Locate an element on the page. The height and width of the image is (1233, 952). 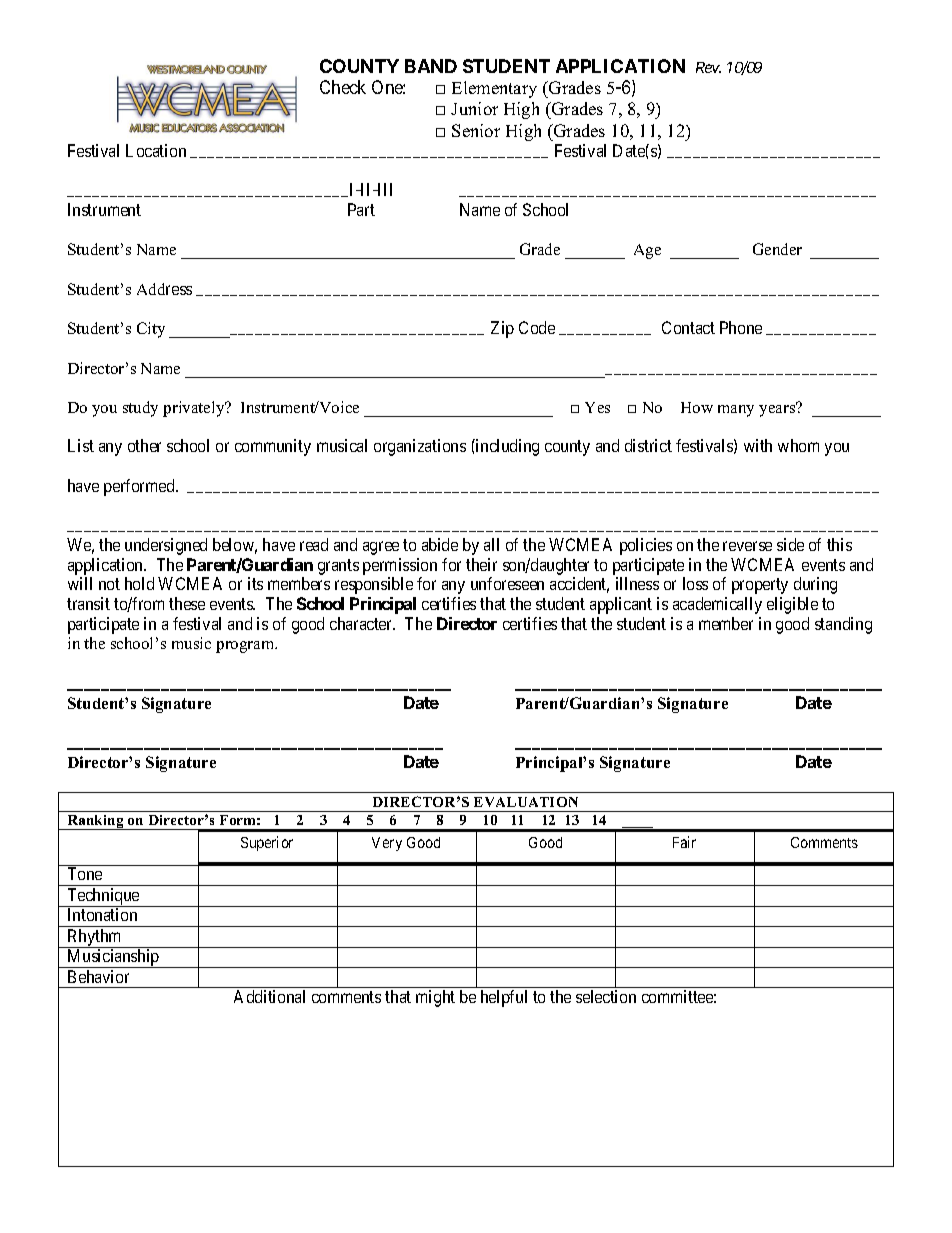
Gender is located at coordinates (777, 249).
